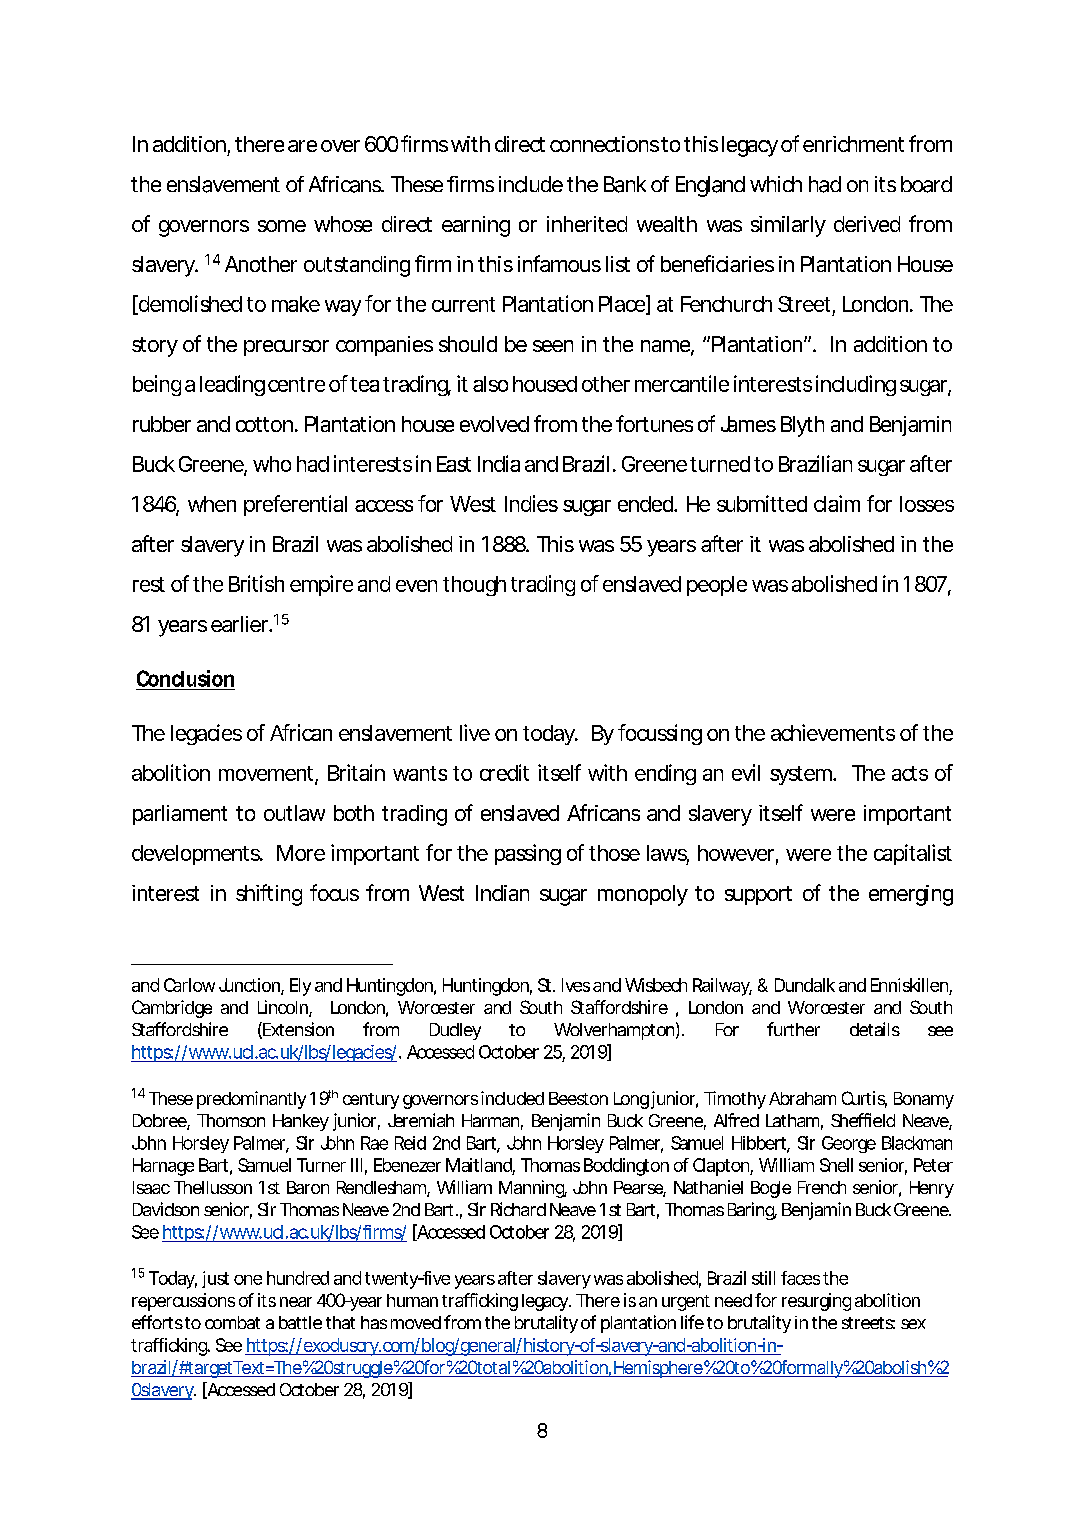 The height and width of the screenshot is (1532, 1083). Describe the element at coordinates (282, 226) in the screenshot. I see `some` at that location.
